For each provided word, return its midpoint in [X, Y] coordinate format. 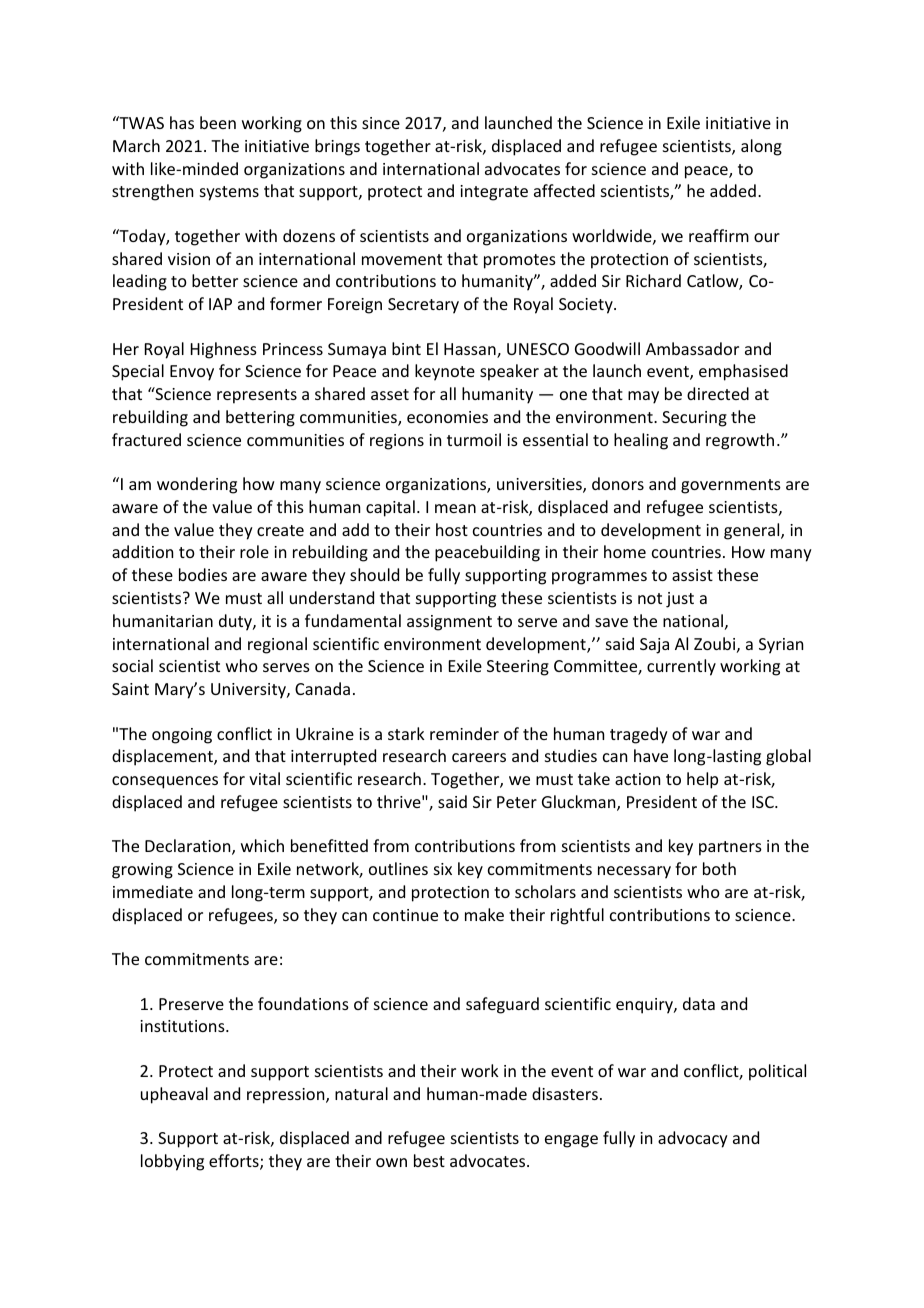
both [719, 868]
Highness [224, 350]
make [484, 914]
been [218, 122]
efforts [235, 1162]
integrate [494, 193]
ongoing [182, 736]
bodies [203, 574]
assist [692, 575]
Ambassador [692, 348]
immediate [153, 891]
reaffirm [719, 235]
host [452, 529]
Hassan [471, 350]
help [702, 780]
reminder [464, 733]
